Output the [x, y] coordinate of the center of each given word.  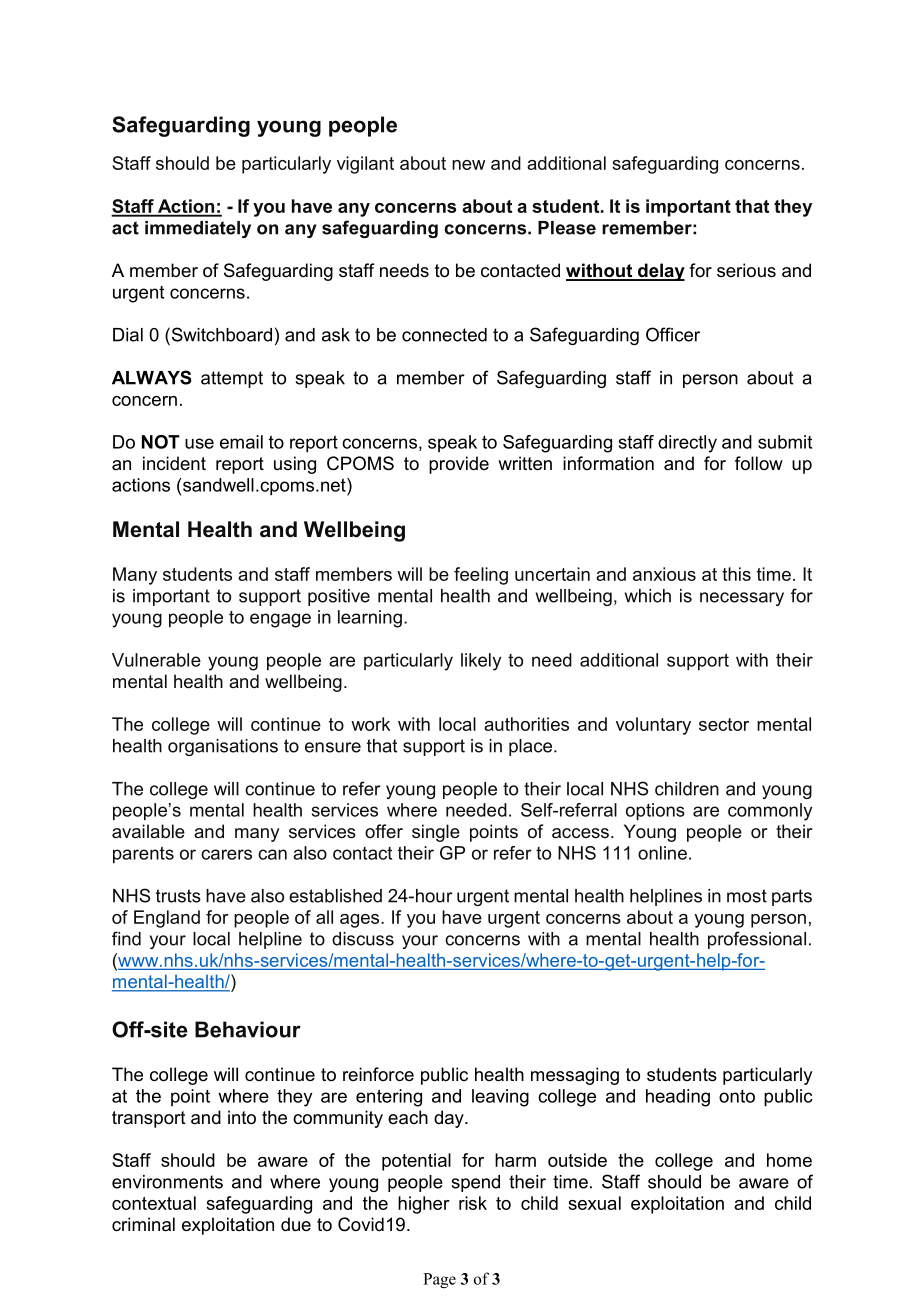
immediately [198, 229]
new [468, 165]
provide [459, 465]
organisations [223, 747]
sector [724, 724]
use [199, 443]
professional [757, 940]
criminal [143, 1224]
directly [687, 444]
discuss [363, 939]
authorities [526, 724]
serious [746, 270]
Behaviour [248, 1029]
